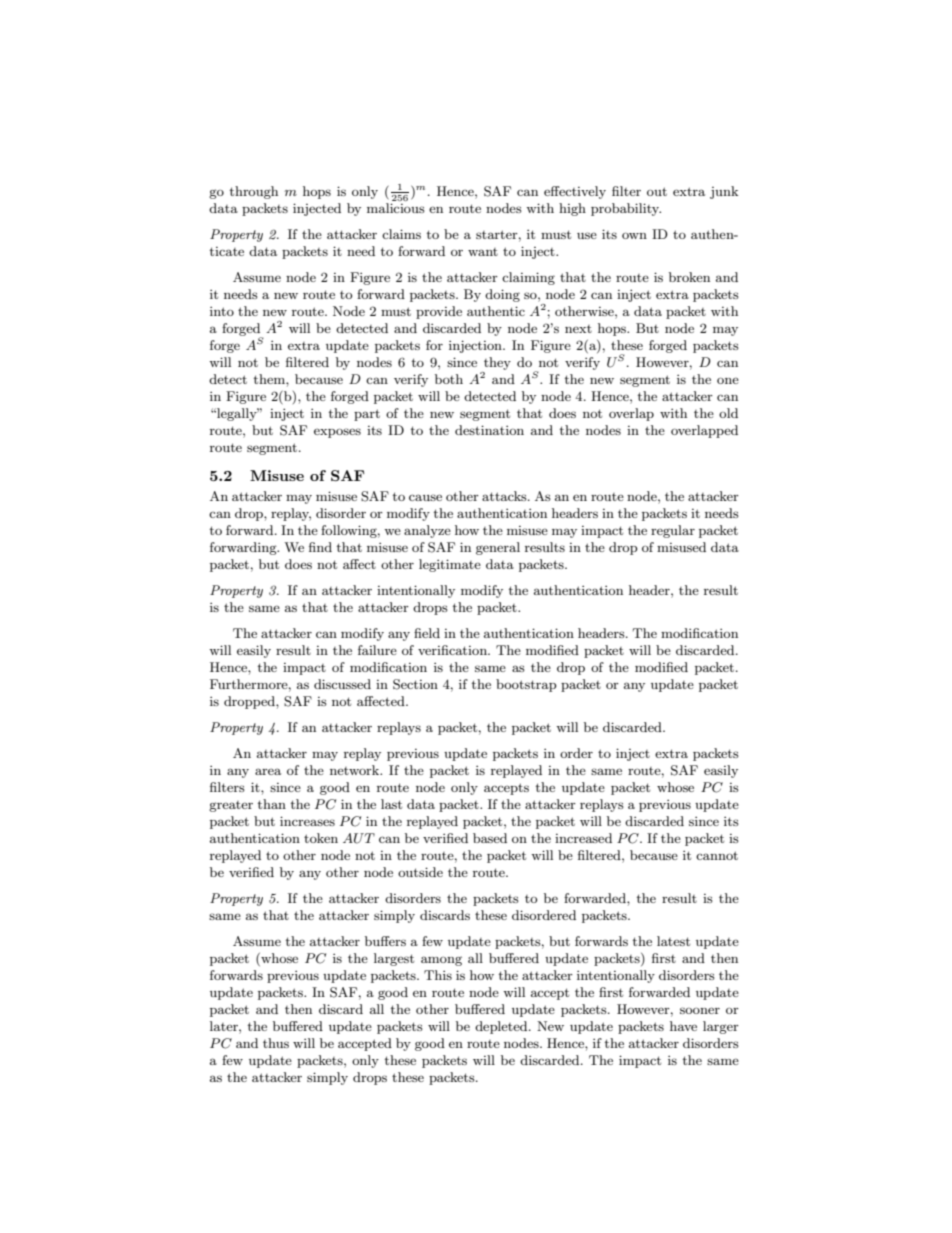  I want to click on depleted, so click(502, 1027).
